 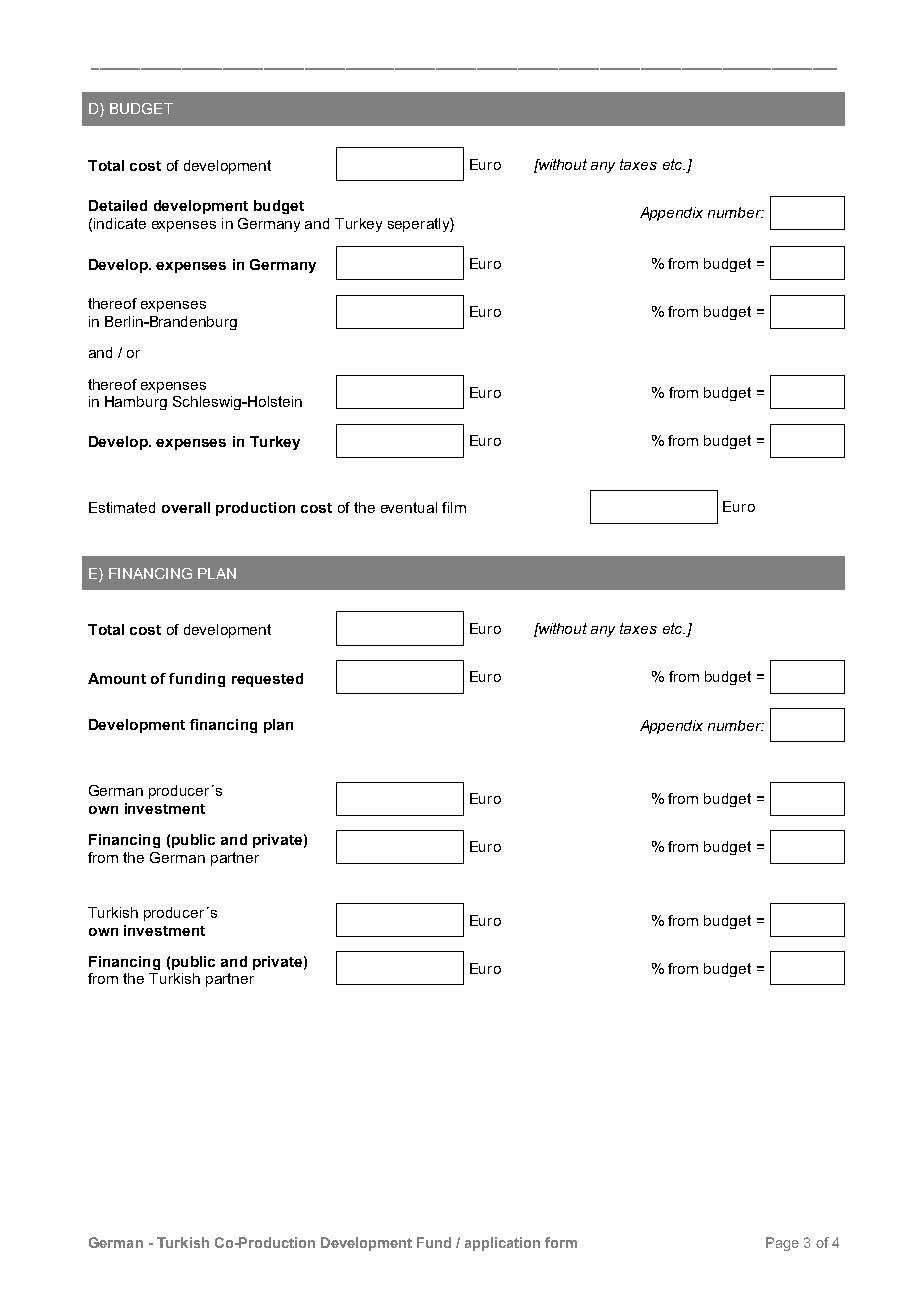 I want to click on Estimated, so click(x=122, y=507).
